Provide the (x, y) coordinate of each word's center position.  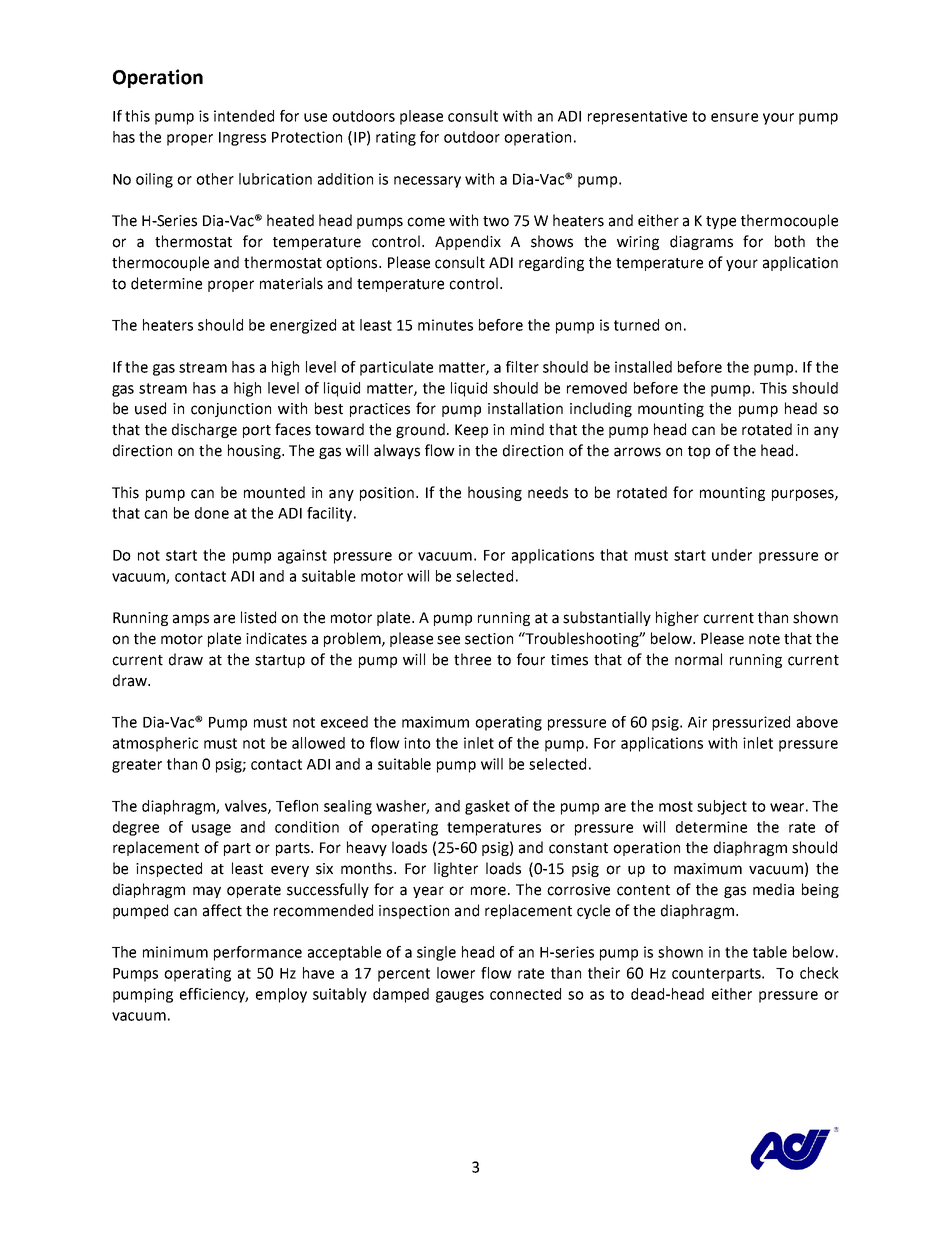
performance (258, 953)
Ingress (242, 139)
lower (456, 973)
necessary (427, 182)
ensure (734, 117)
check (819, 973)
